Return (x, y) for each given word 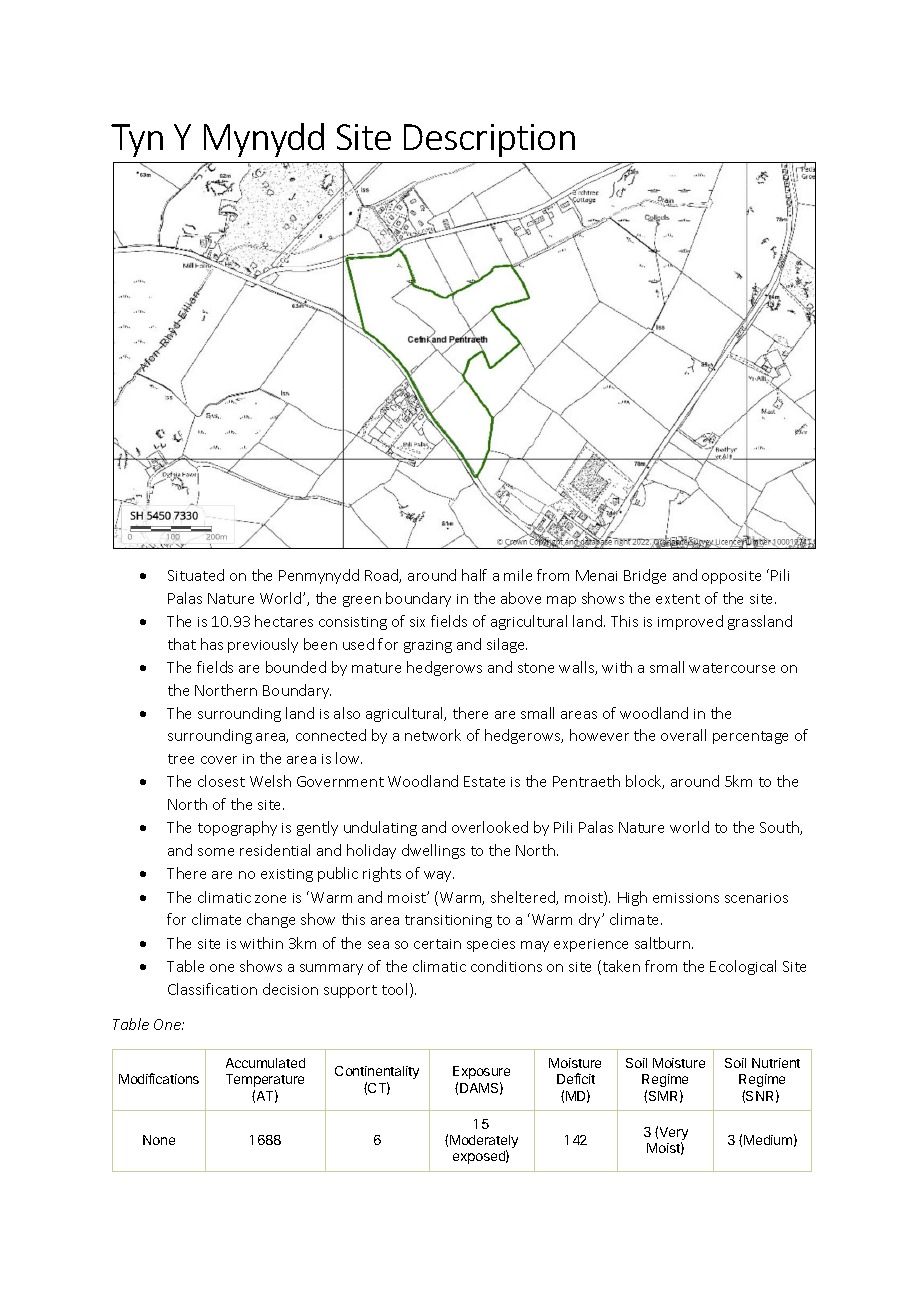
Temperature (265, 1080)
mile (518, 575)
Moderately (484, 1143)
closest (221, 781)
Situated (196, 575)
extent (678, 599)
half (474, 575)
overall (683, 735)
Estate (484, 781)
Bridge (645, 576)
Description (489, 140)
